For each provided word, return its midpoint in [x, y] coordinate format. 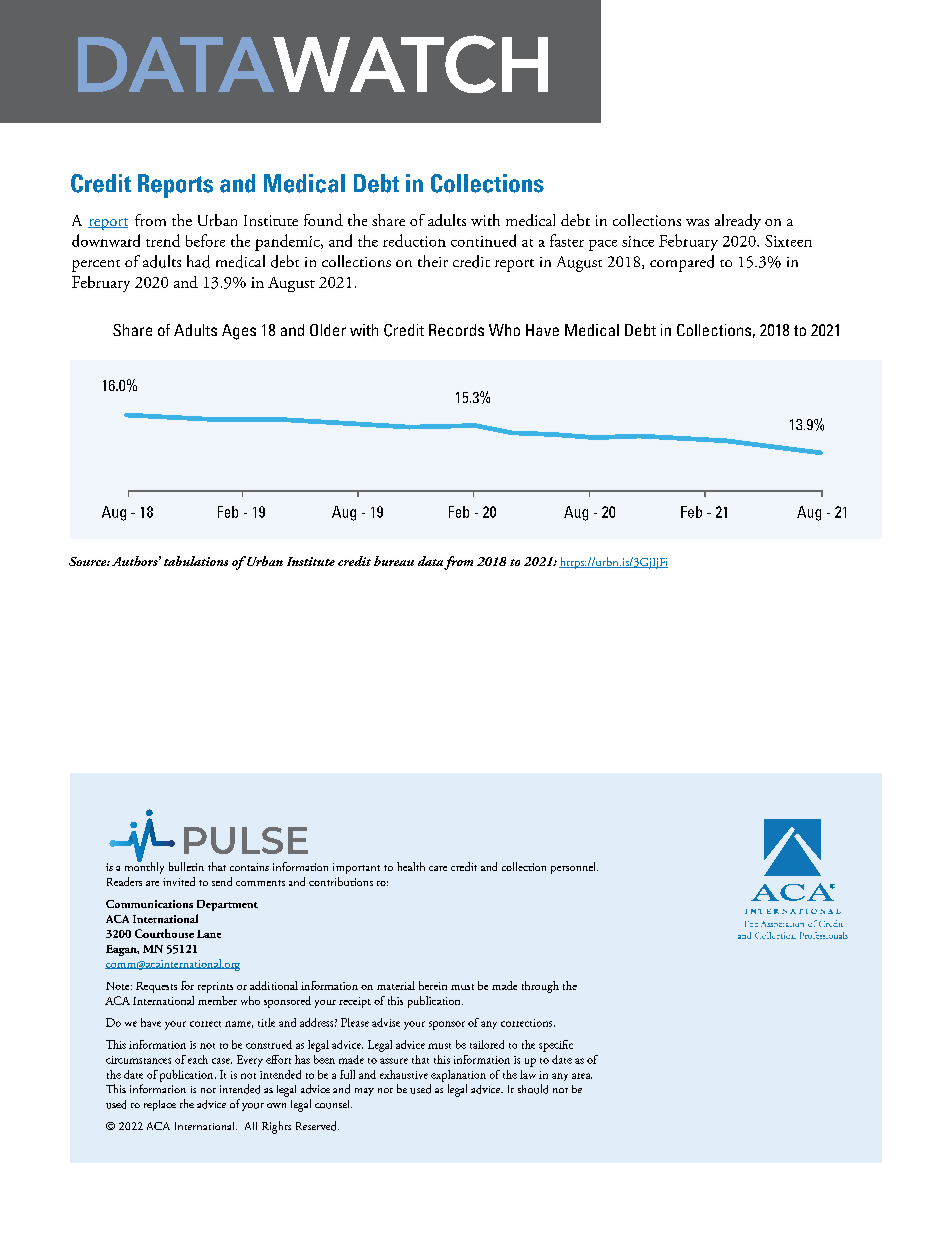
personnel [574, 868]
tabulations [196, 561]
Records [456, 330]
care [438, 868]
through [540, 987]
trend [163, 240]
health [411, 866]
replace [160, 1105]
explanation [458, 1076]
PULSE [246, 840]
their [433, 261]
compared [682, 263]
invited [179, 881]
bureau [394, 561]
